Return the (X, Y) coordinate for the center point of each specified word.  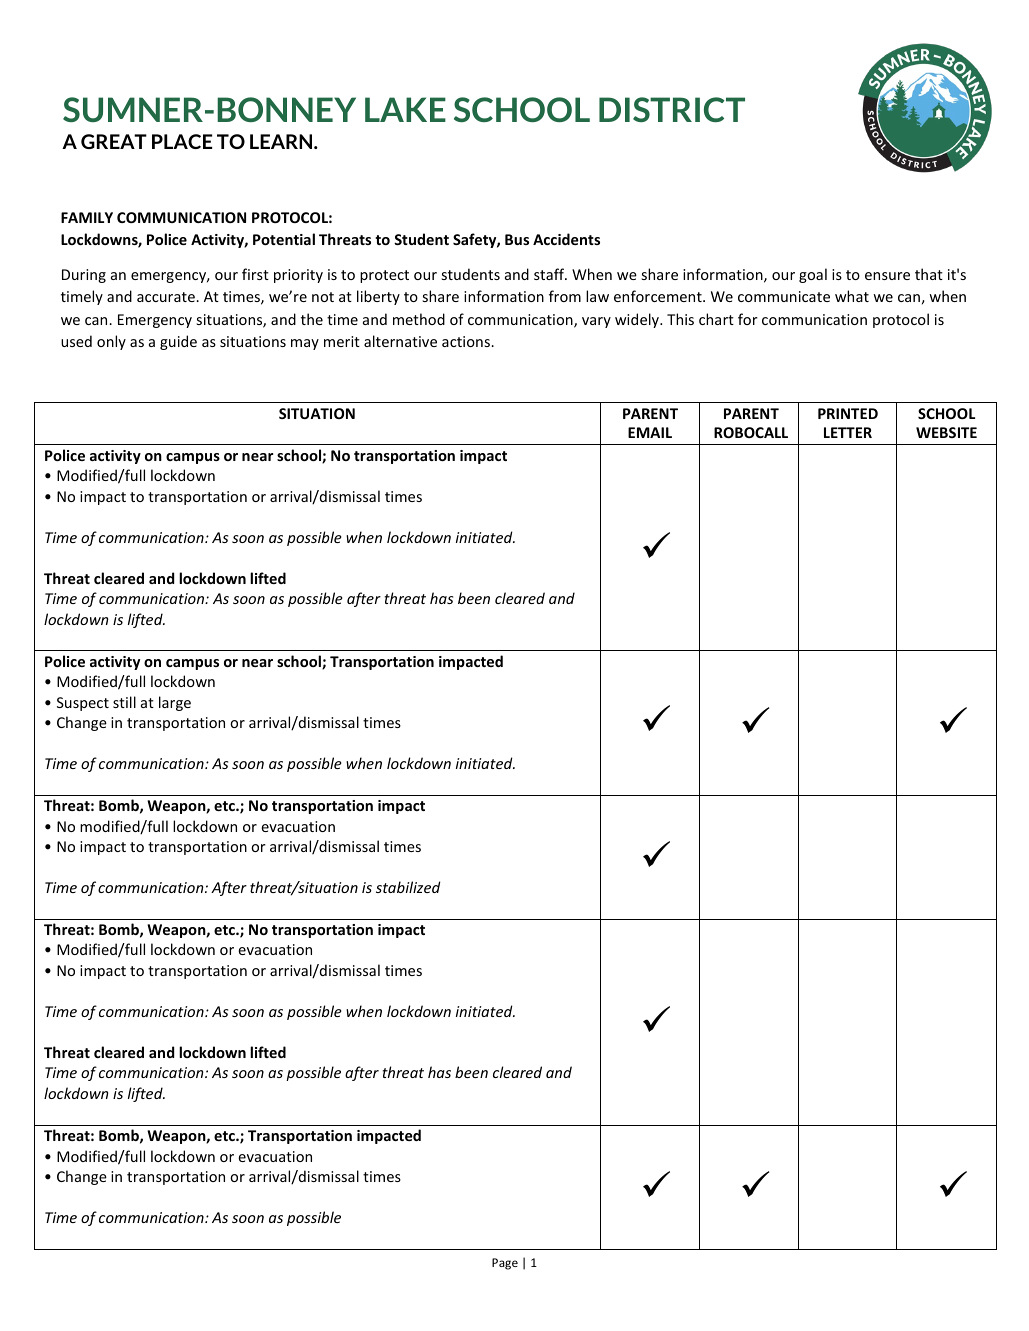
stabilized (408, 887)
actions (467, 341)
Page (505, 1264)
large (175, 703)
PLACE (182, 141)
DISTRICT (672, 109)
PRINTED (848, 413)
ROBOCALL (751, 432)
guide (178, 342)
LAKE (405, 109)
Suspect (83, 704)
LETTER (848, 432)
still (124, 702)
